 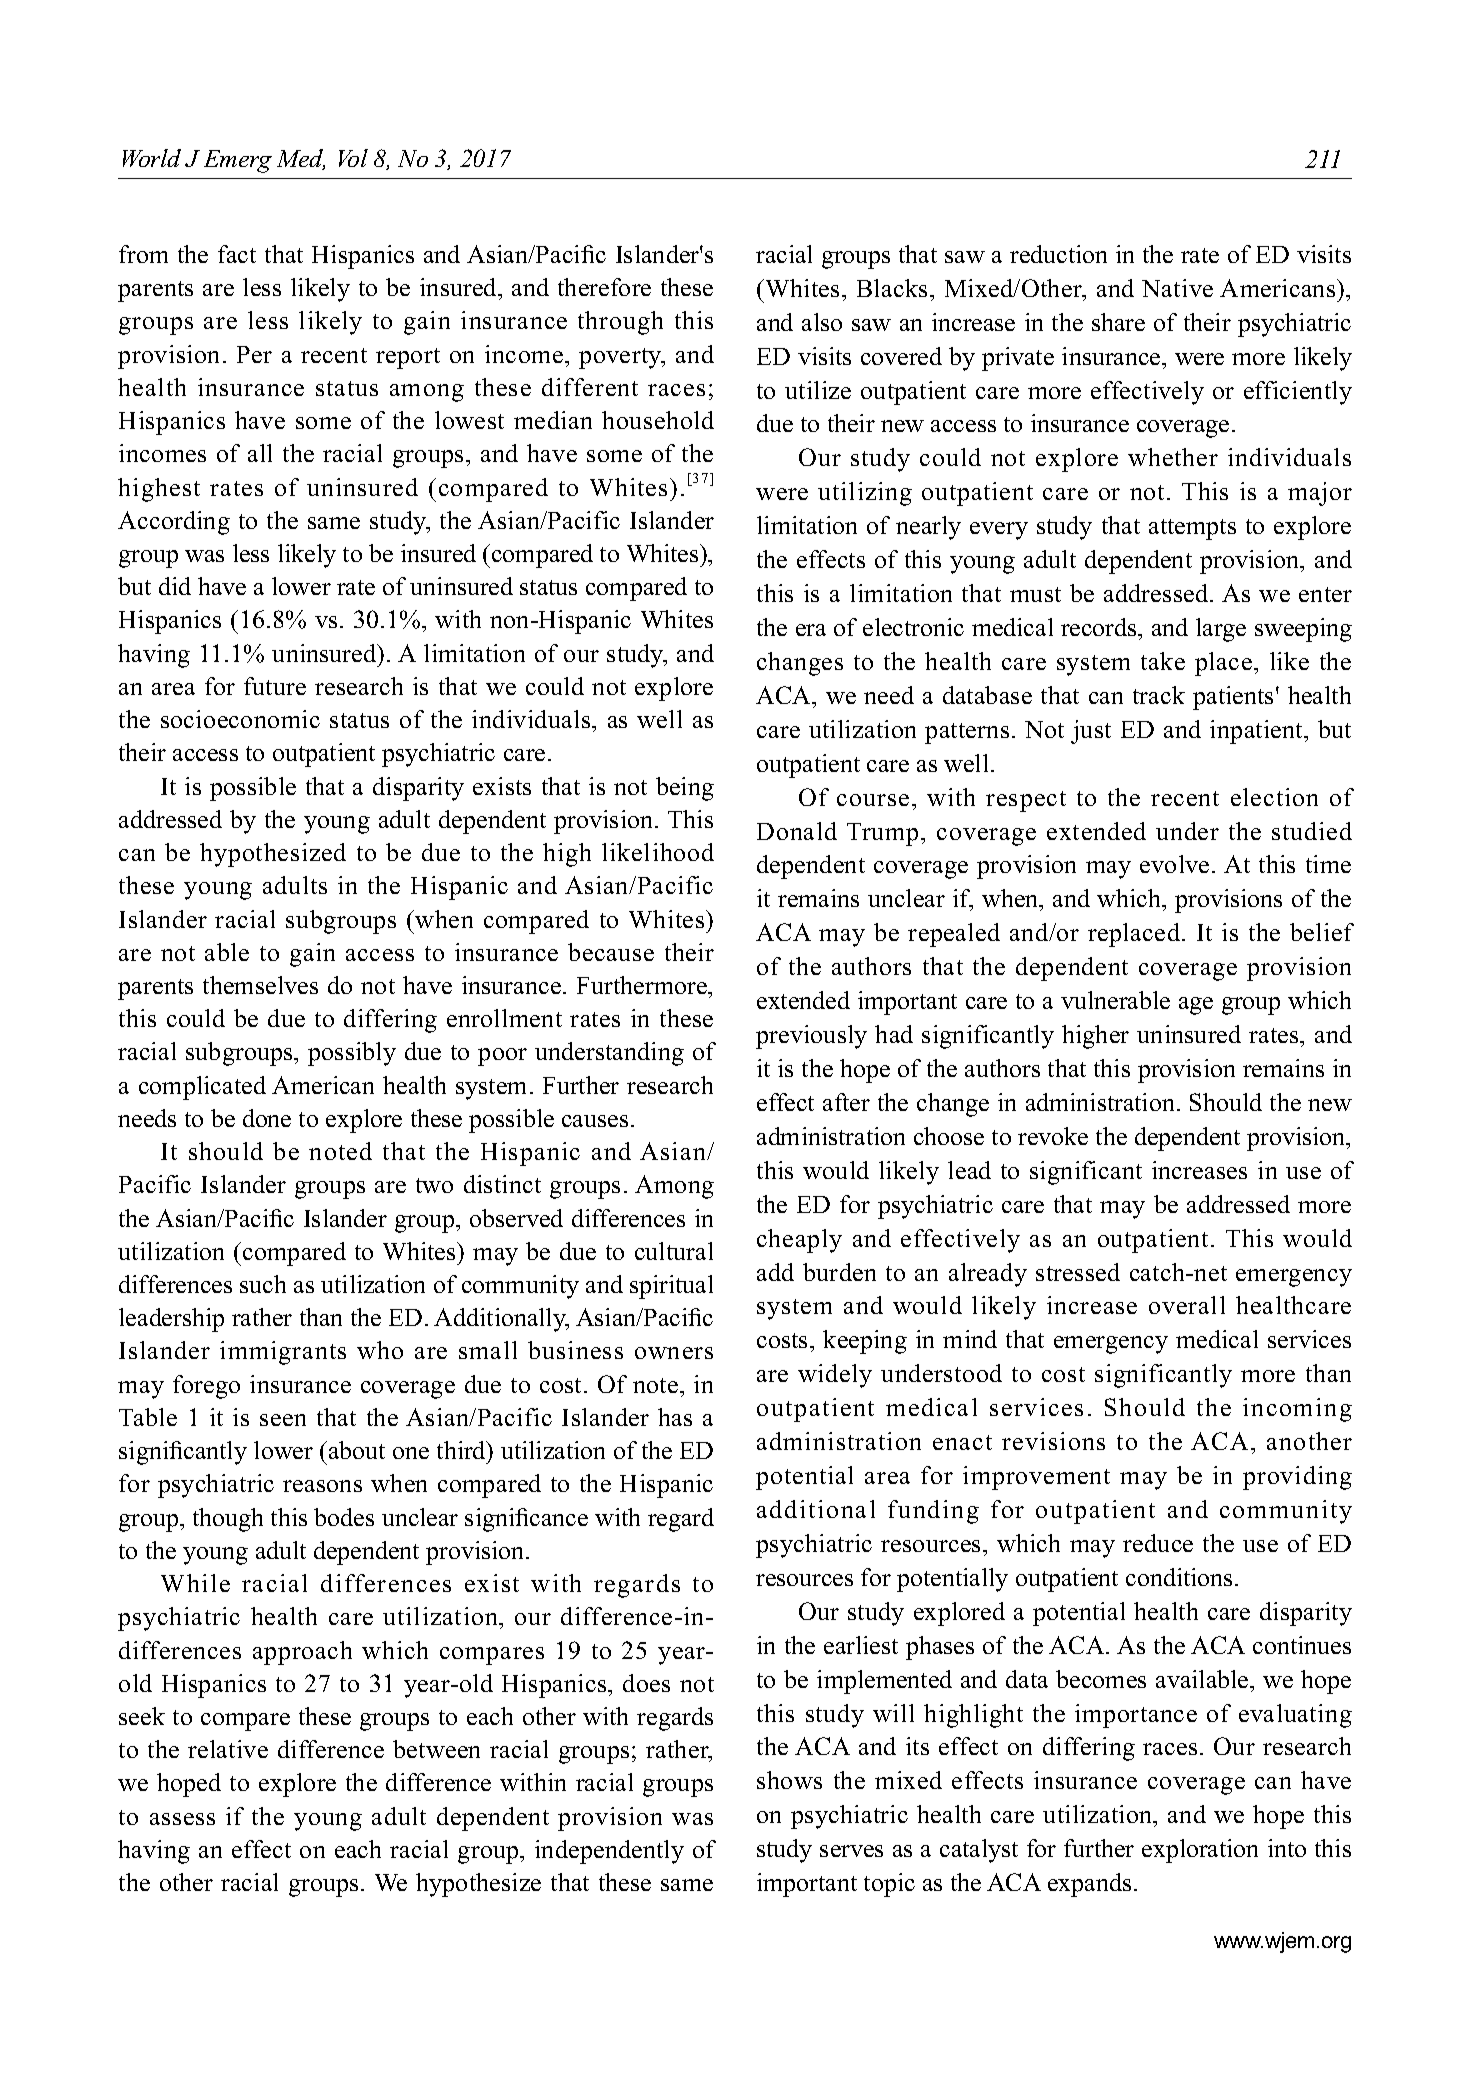 I want to click on done, so click(x=267, y=1118).
